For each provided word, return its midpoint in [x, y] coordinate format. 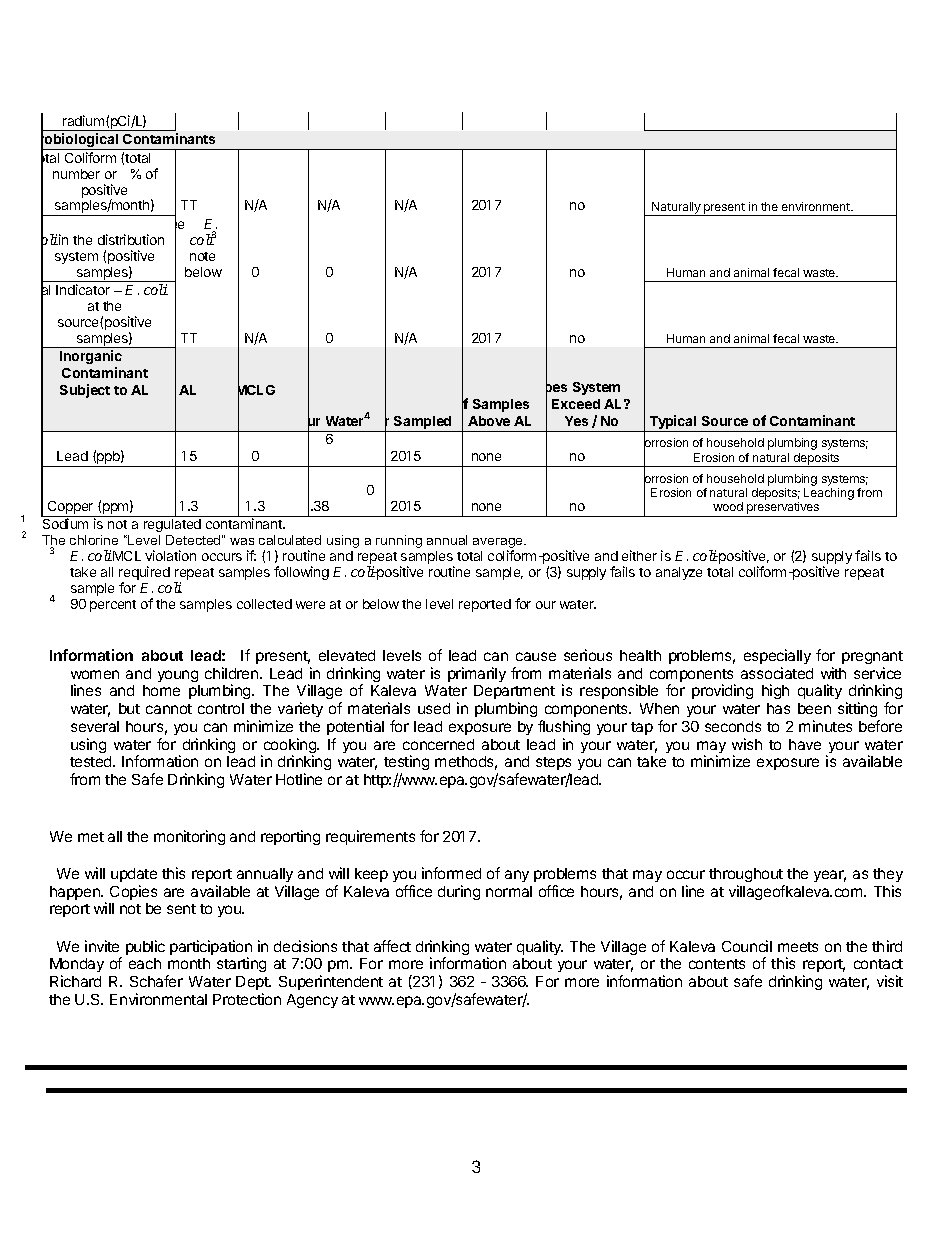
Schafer [156, 981]
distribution [131, 239]
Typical [673, 423]
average [499, 544]
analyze [679, 573]
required [144, 574]
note [202, 256]
